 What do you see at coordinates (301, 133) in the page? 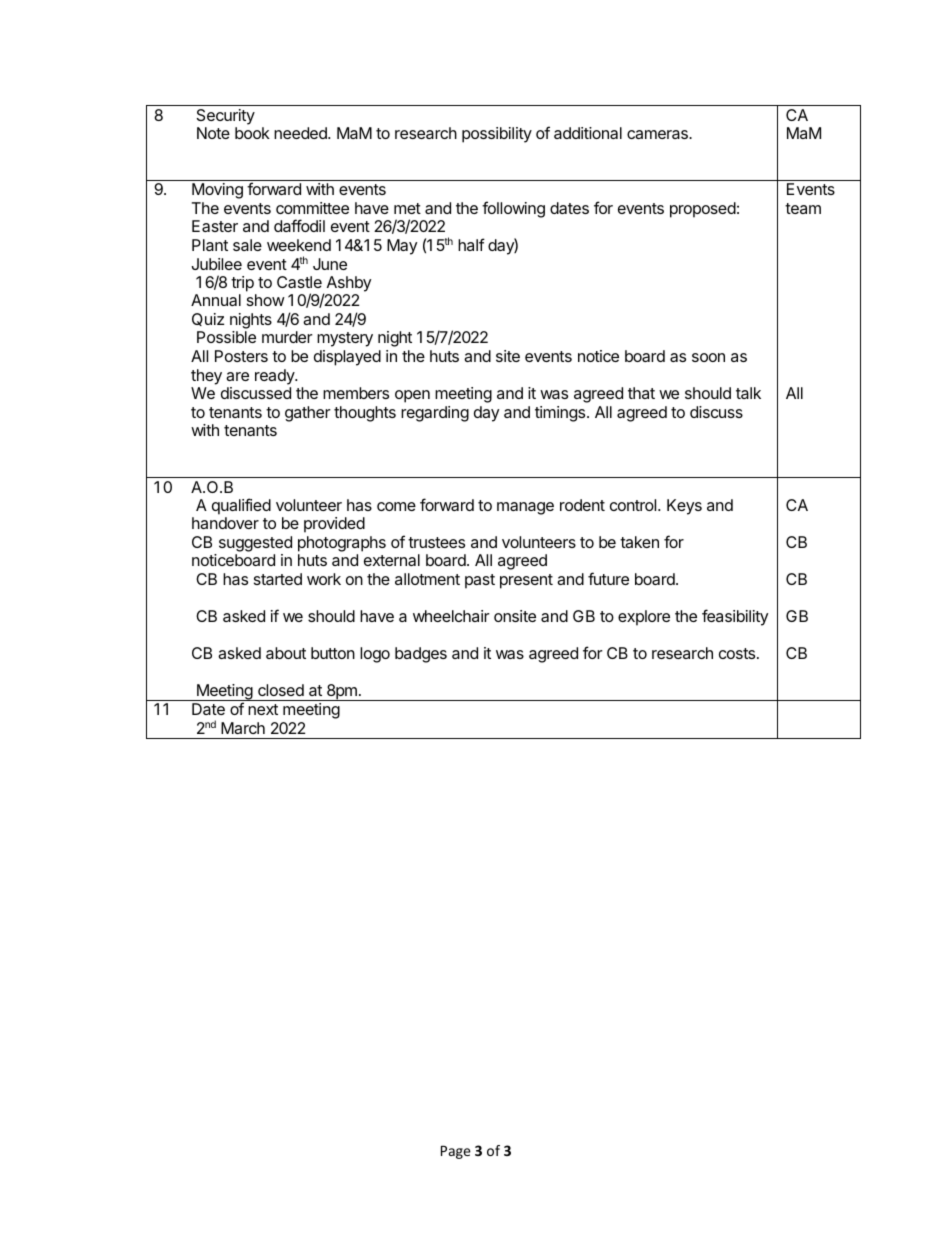
I see `needed` at bounding box center [301, 133].
